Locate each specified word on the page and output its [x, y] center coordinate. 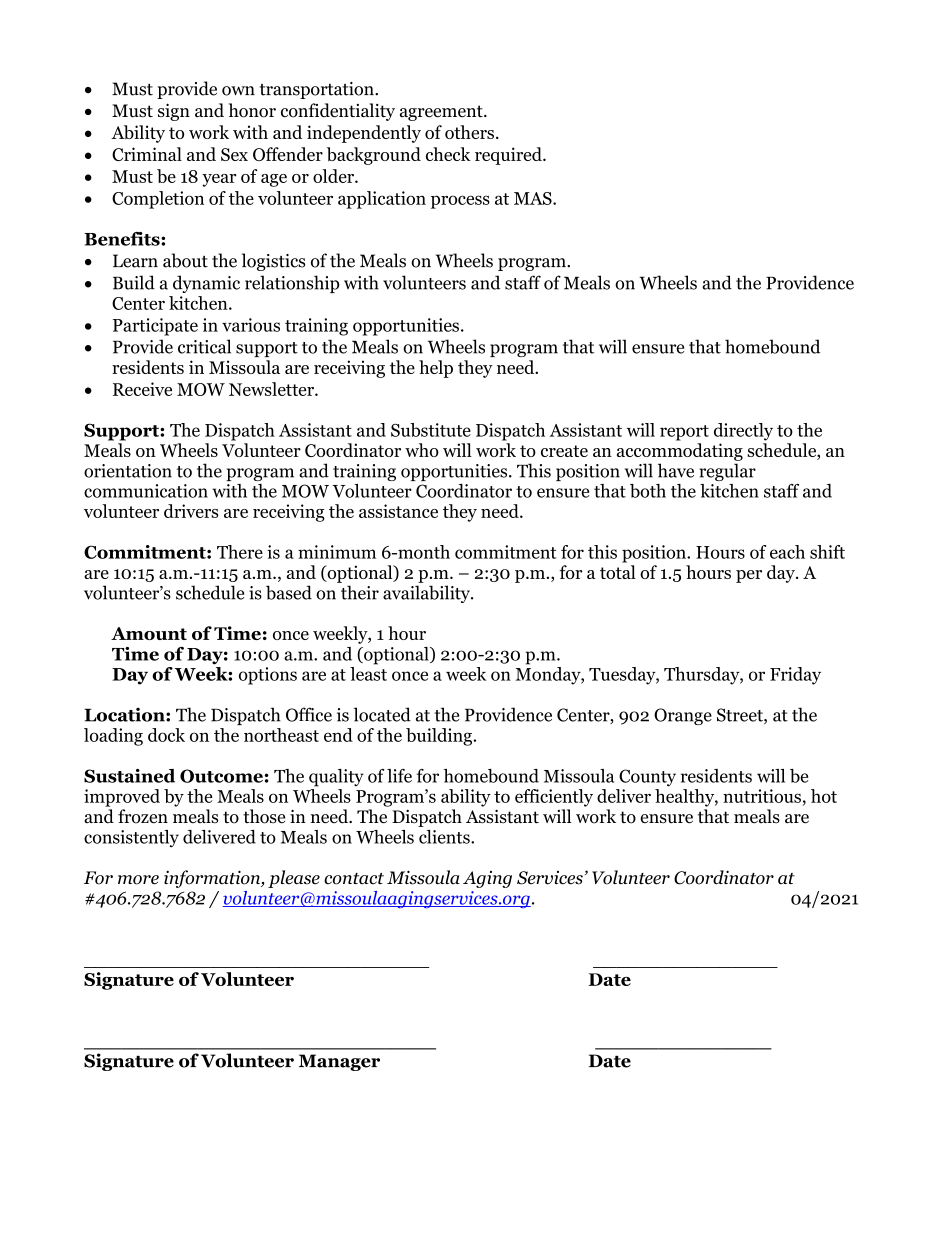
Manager [339, 1062]
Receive [142, 389]
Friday [795, 676]
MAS [534, 198]
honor [252, 110]
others [469, 132]
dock [166, 735]
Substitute [431, 430]
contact [354, 879]
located [382, 714]
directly [743, 432]
